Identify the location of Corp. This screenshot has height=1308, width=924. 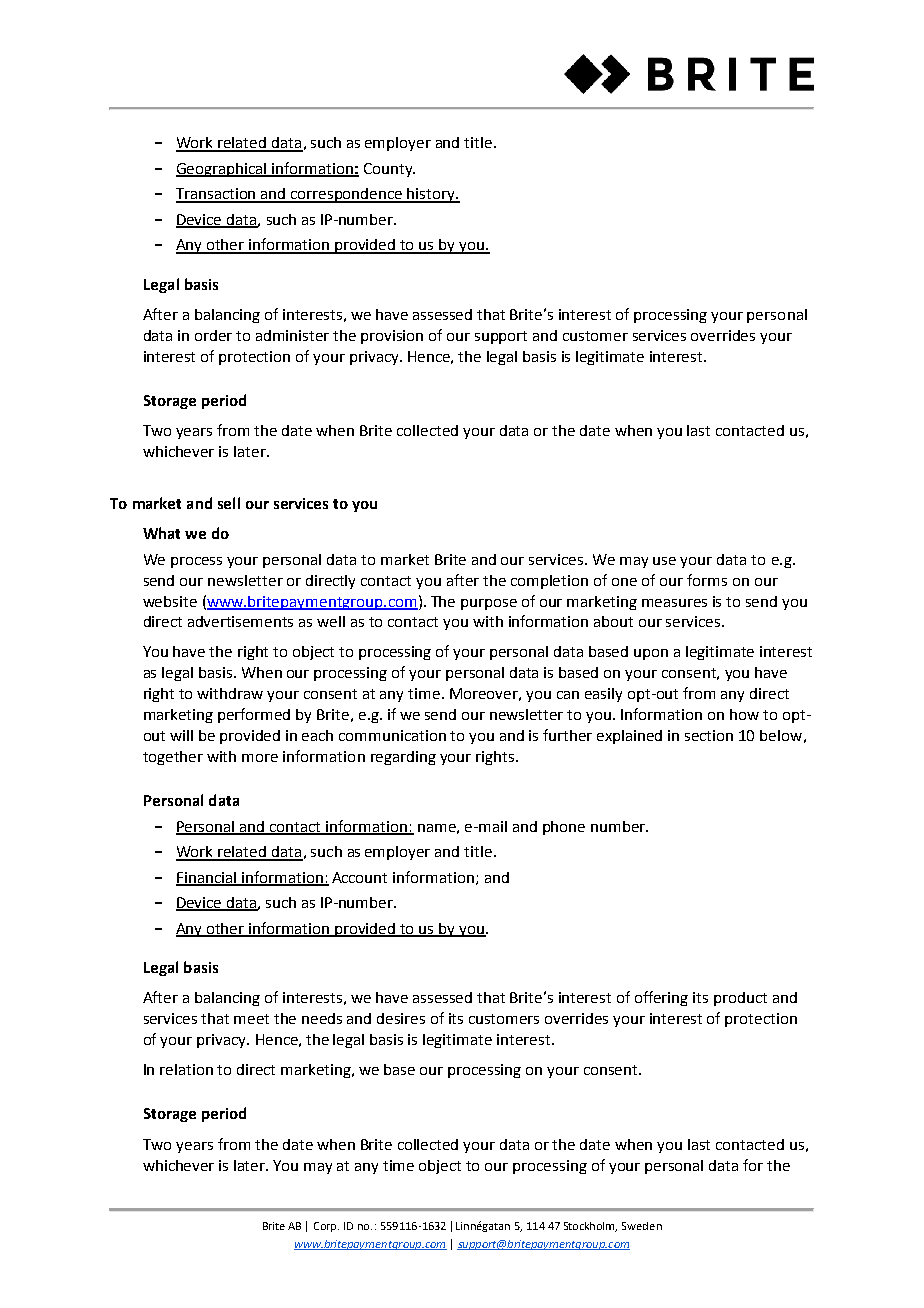
(326, 1227).
